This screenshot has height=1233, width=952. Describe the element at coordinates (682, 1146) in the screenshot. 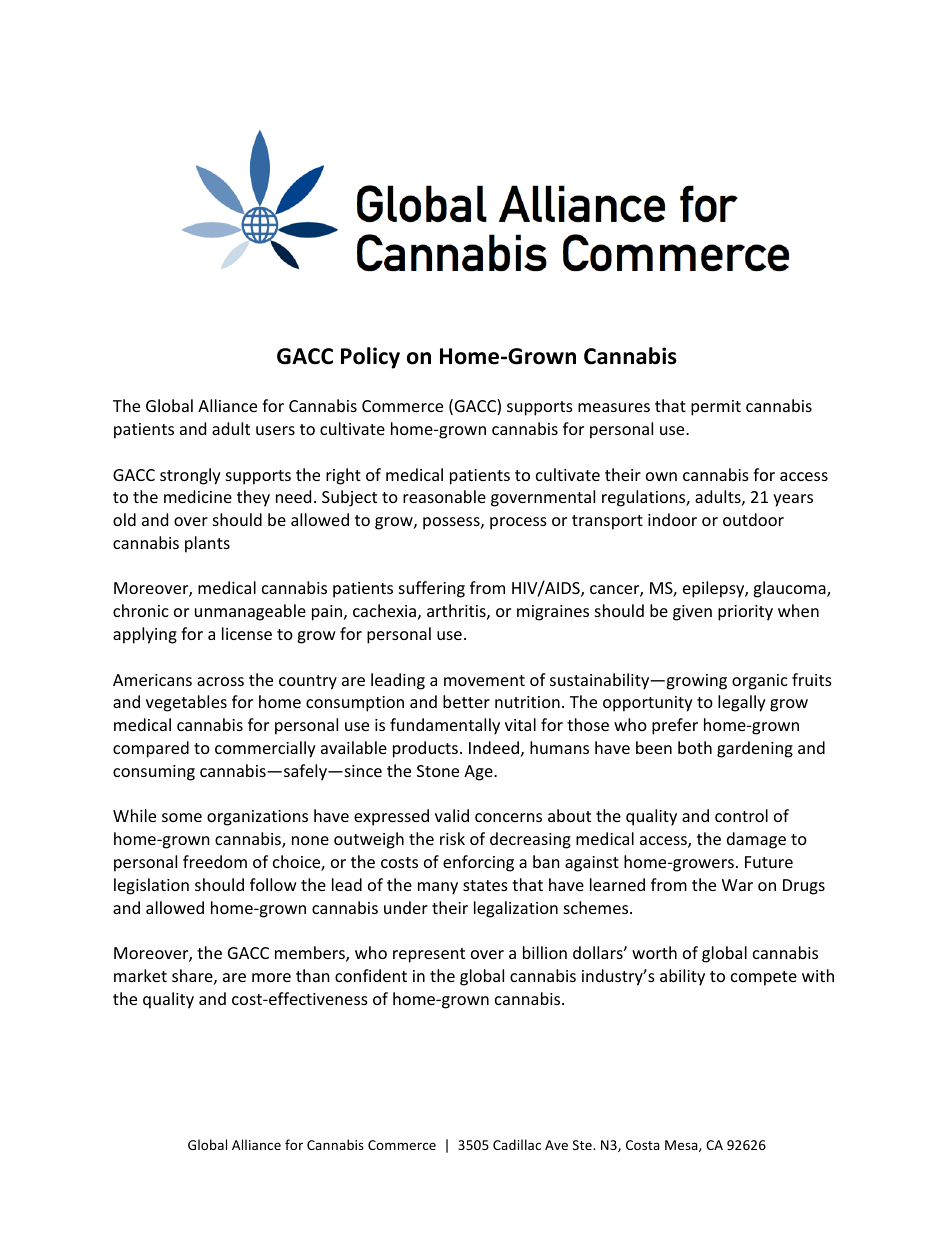

I see `Mesa` at that location.
